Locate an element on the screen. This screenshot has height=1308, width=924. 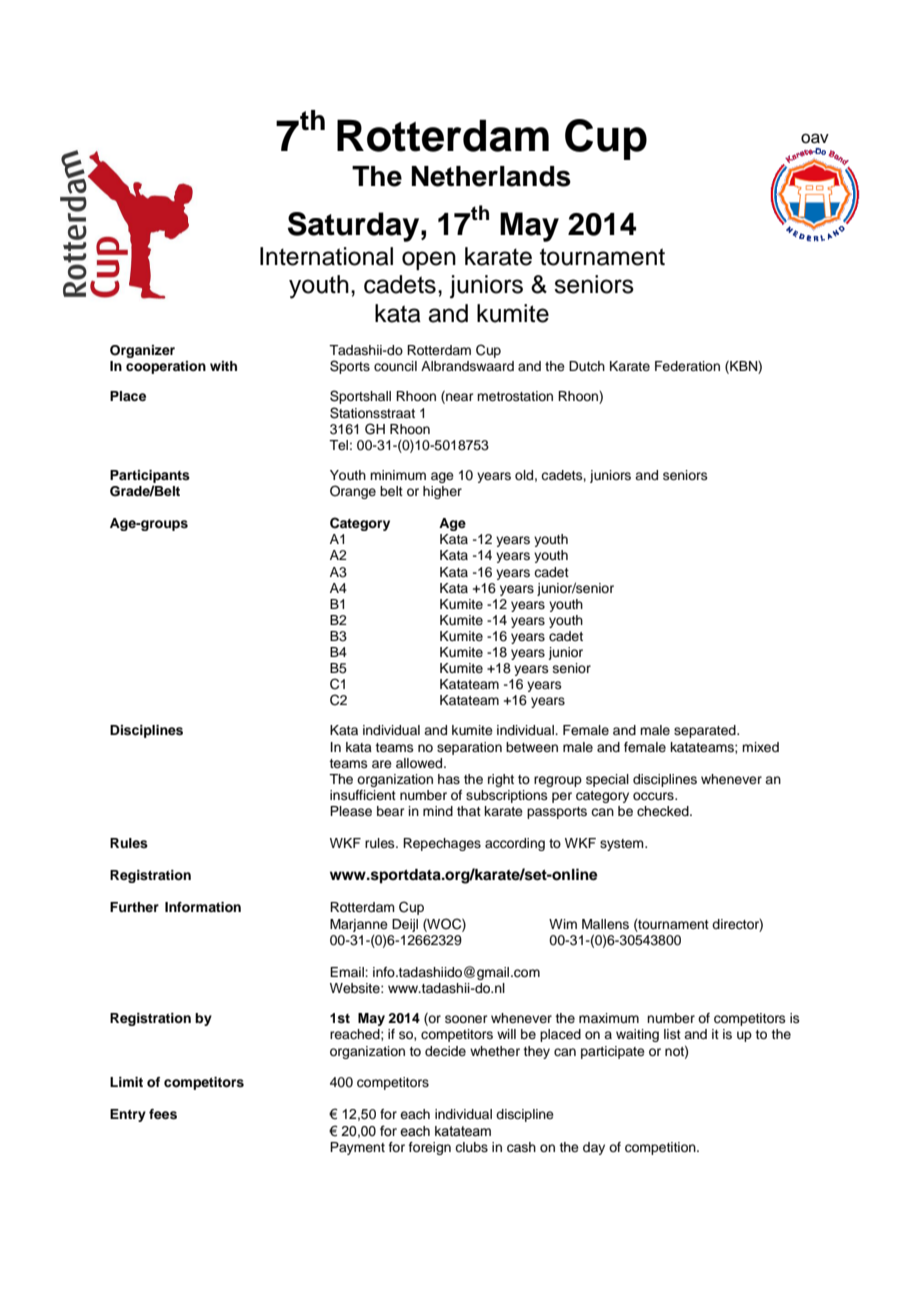
International is located at coordinates (326, 256).
